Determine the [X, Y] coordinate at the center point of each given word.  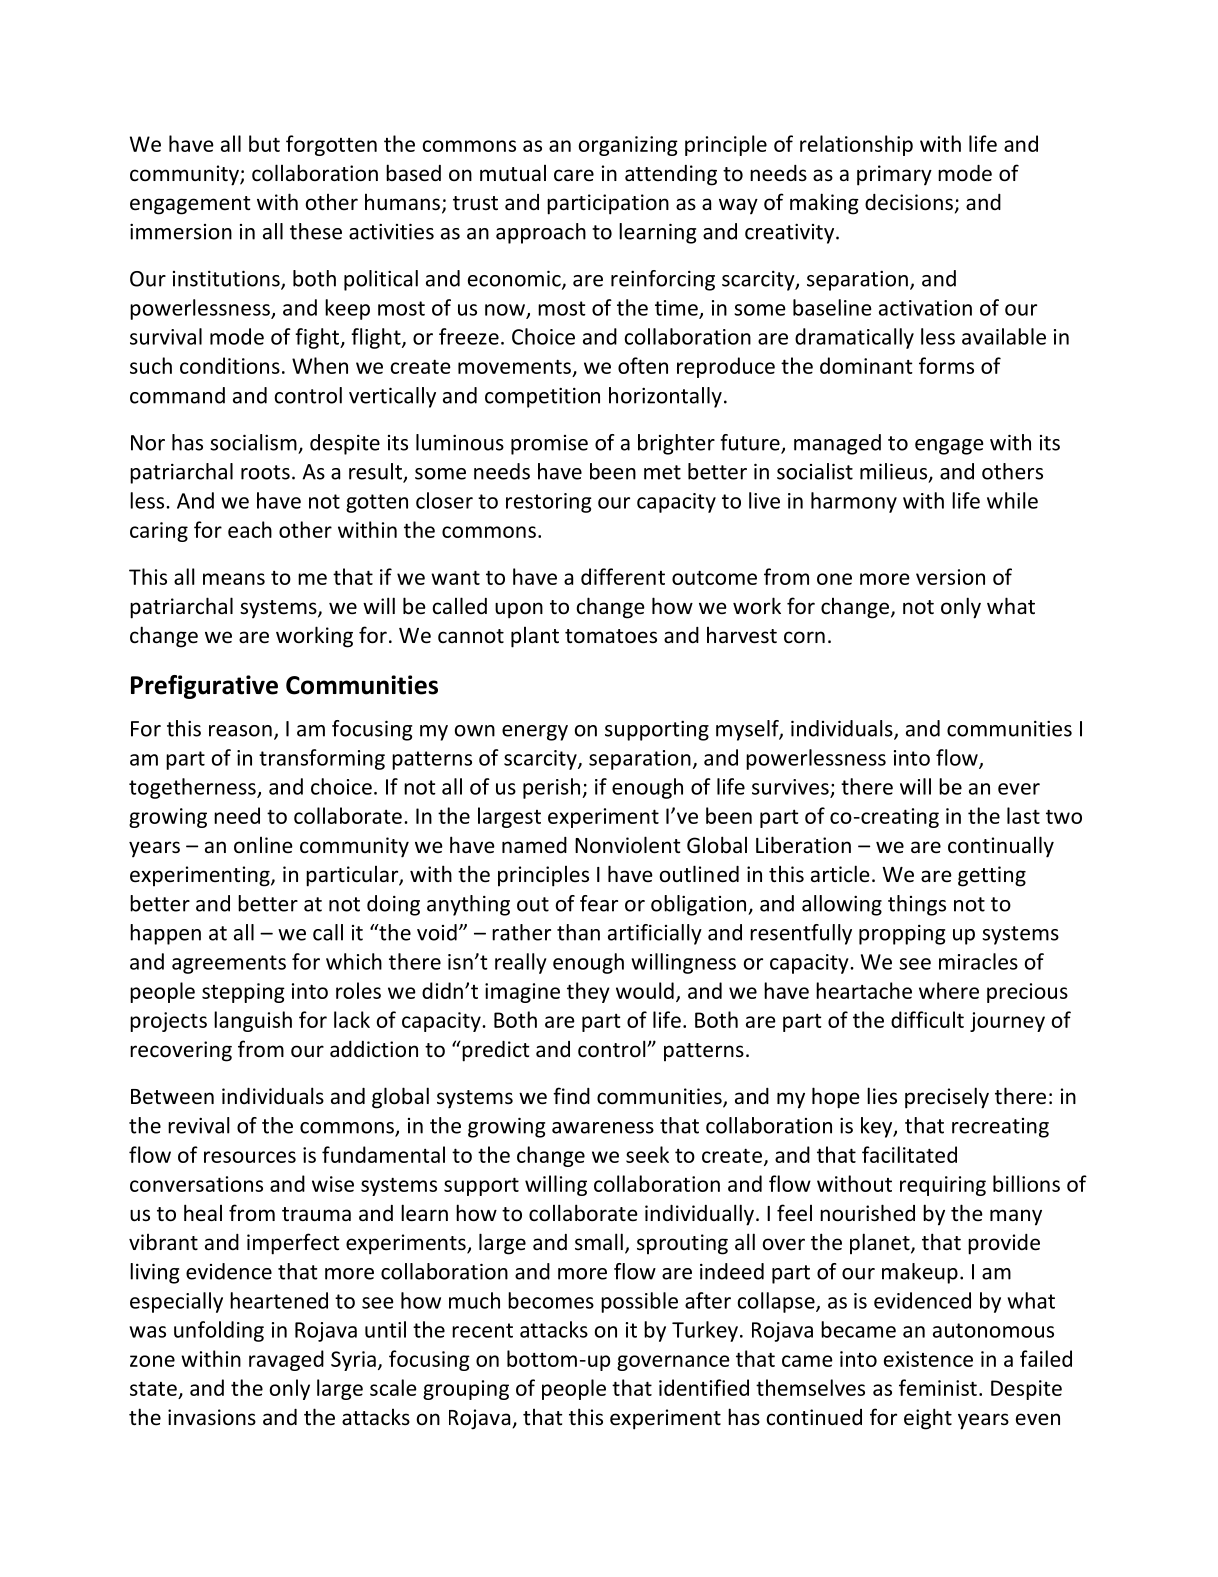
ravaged [286, 1360]
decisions [909, 202]
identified [704, 1387]
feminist [938, 1387]
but [264, 143]
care [574, 175]
